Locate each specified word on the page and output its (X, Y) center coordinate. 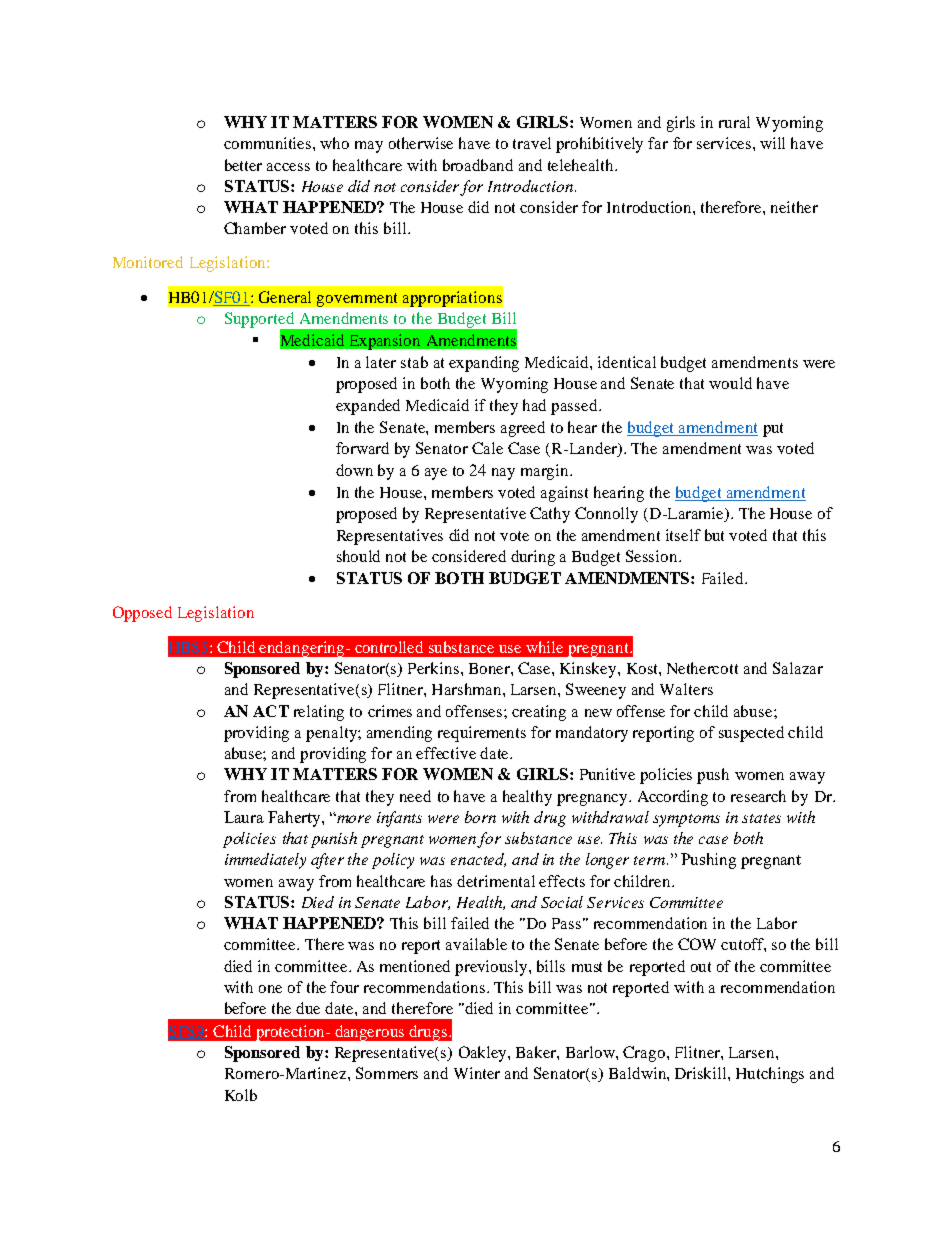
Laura (244, 817)
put (773, 430)
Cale (487, 448)
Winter (477, 1073)
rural (734, 122)
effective (446, 753)
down (354, 470)
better (243, 165)
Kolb (241, 1095)
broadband (478, 165)
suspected (751, 734)
